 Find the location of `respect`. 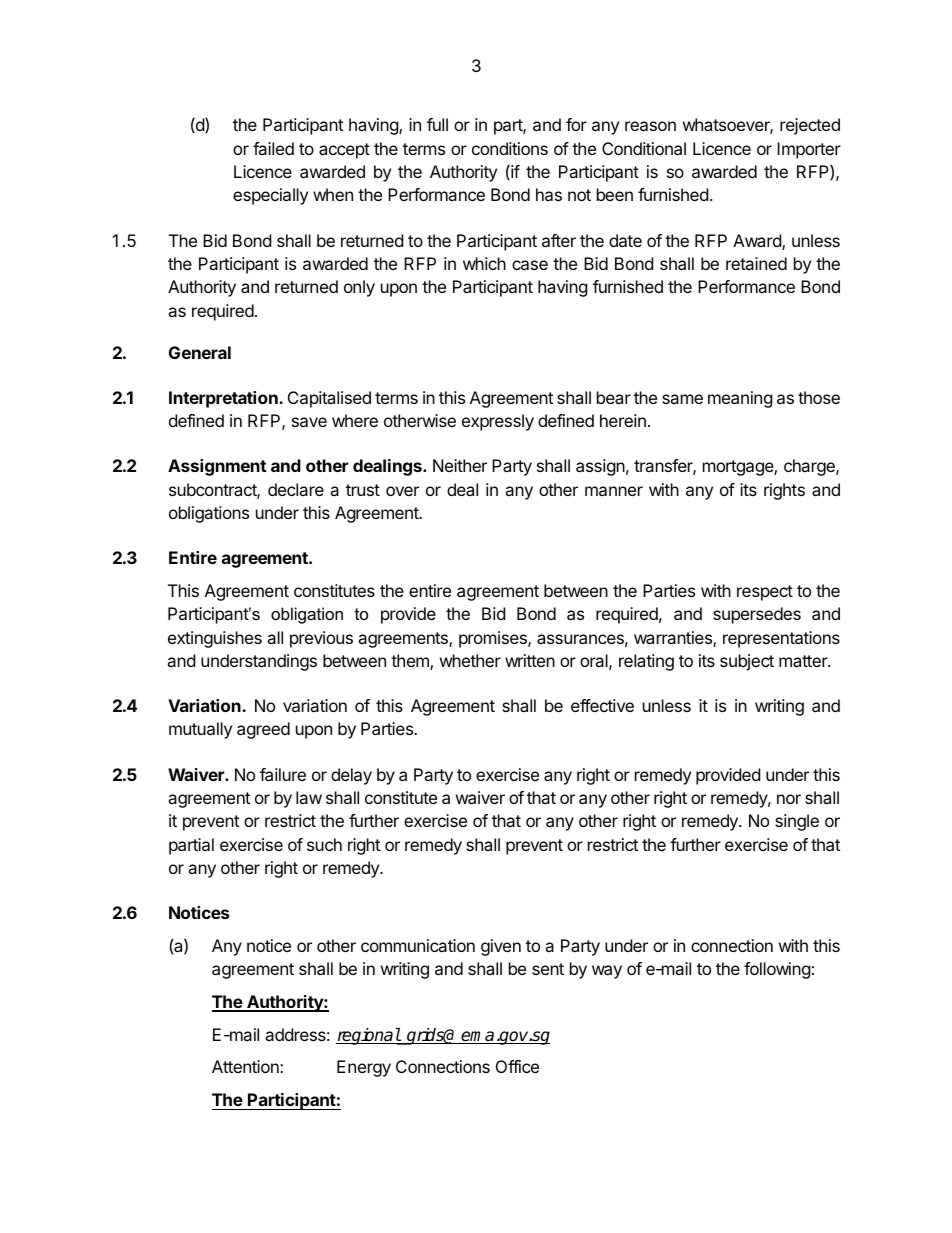

respect is located at coordinates (765, 593).
